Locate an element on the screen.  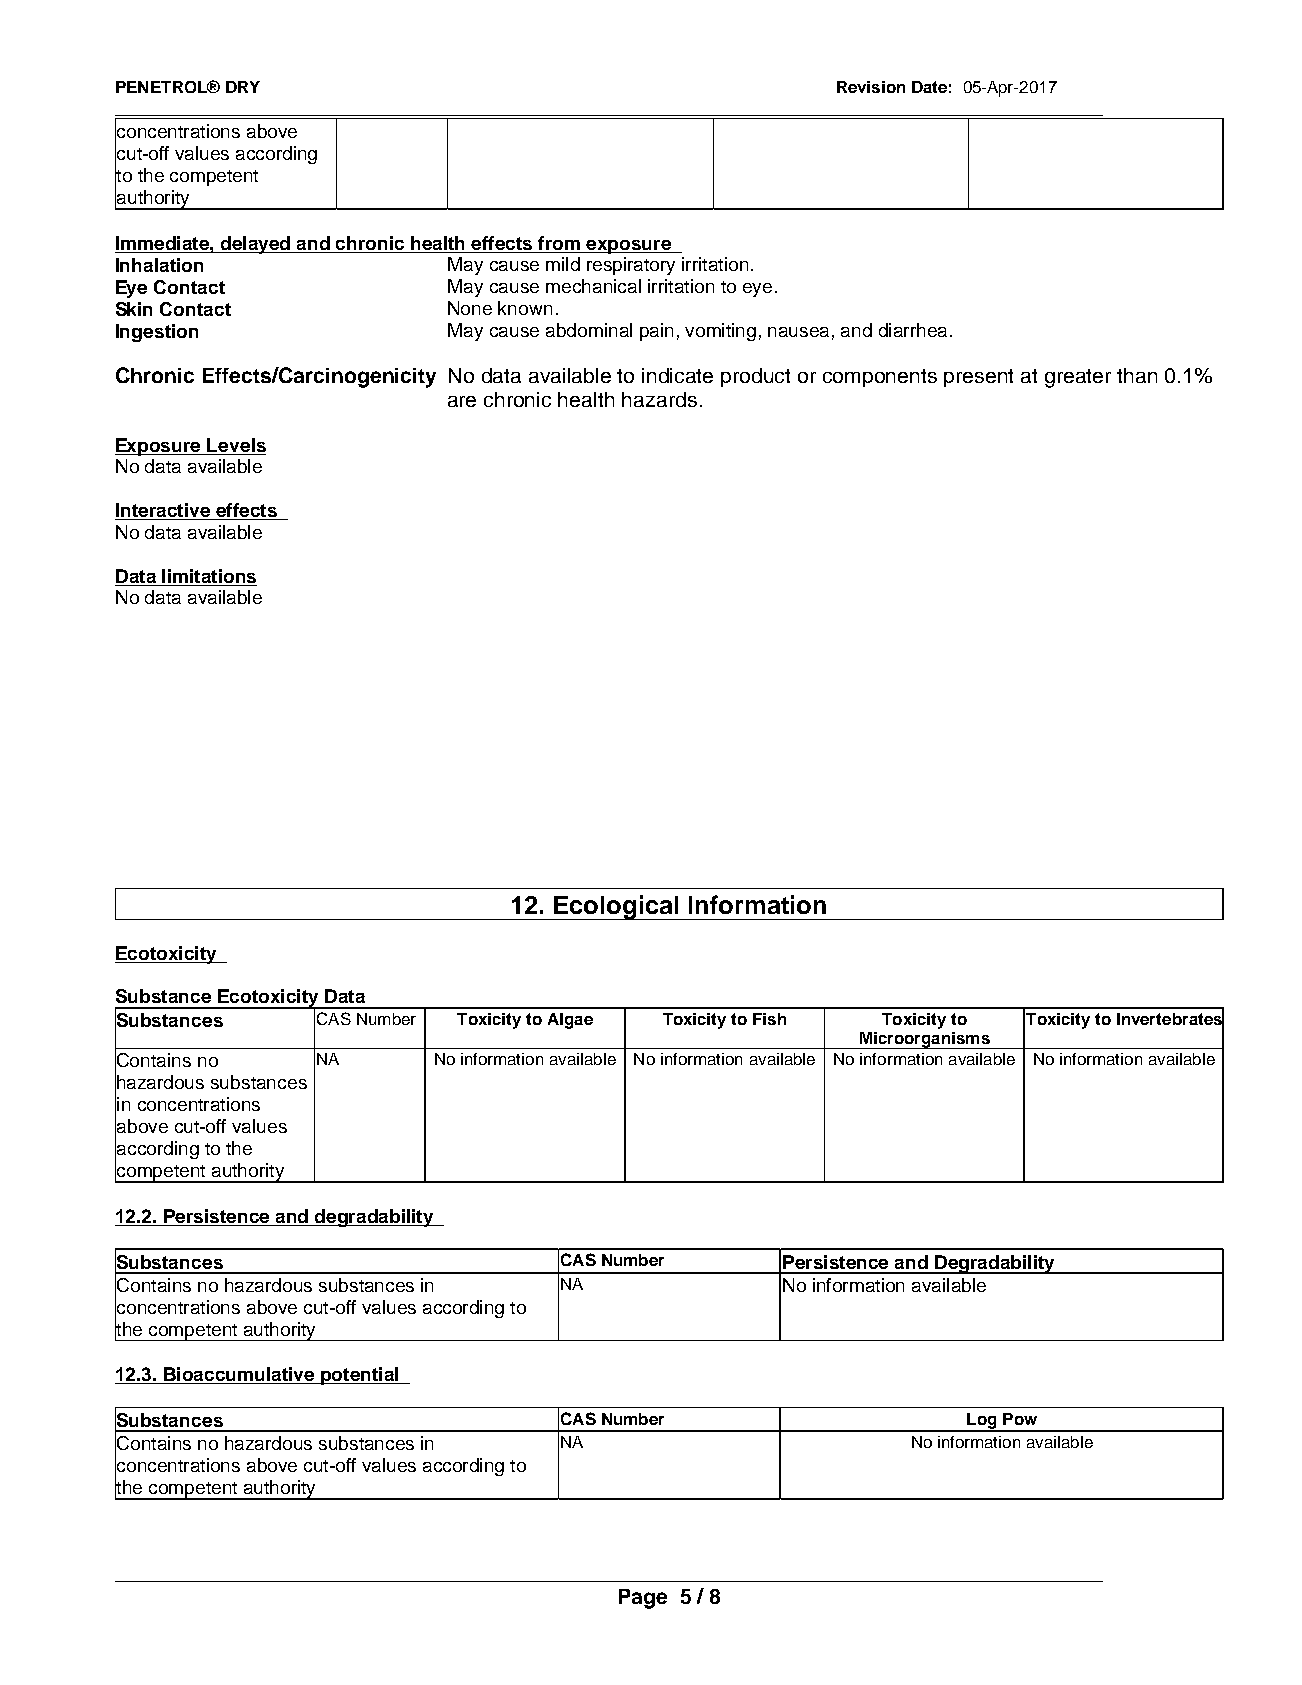
present is located at coordinates (978, 378).
